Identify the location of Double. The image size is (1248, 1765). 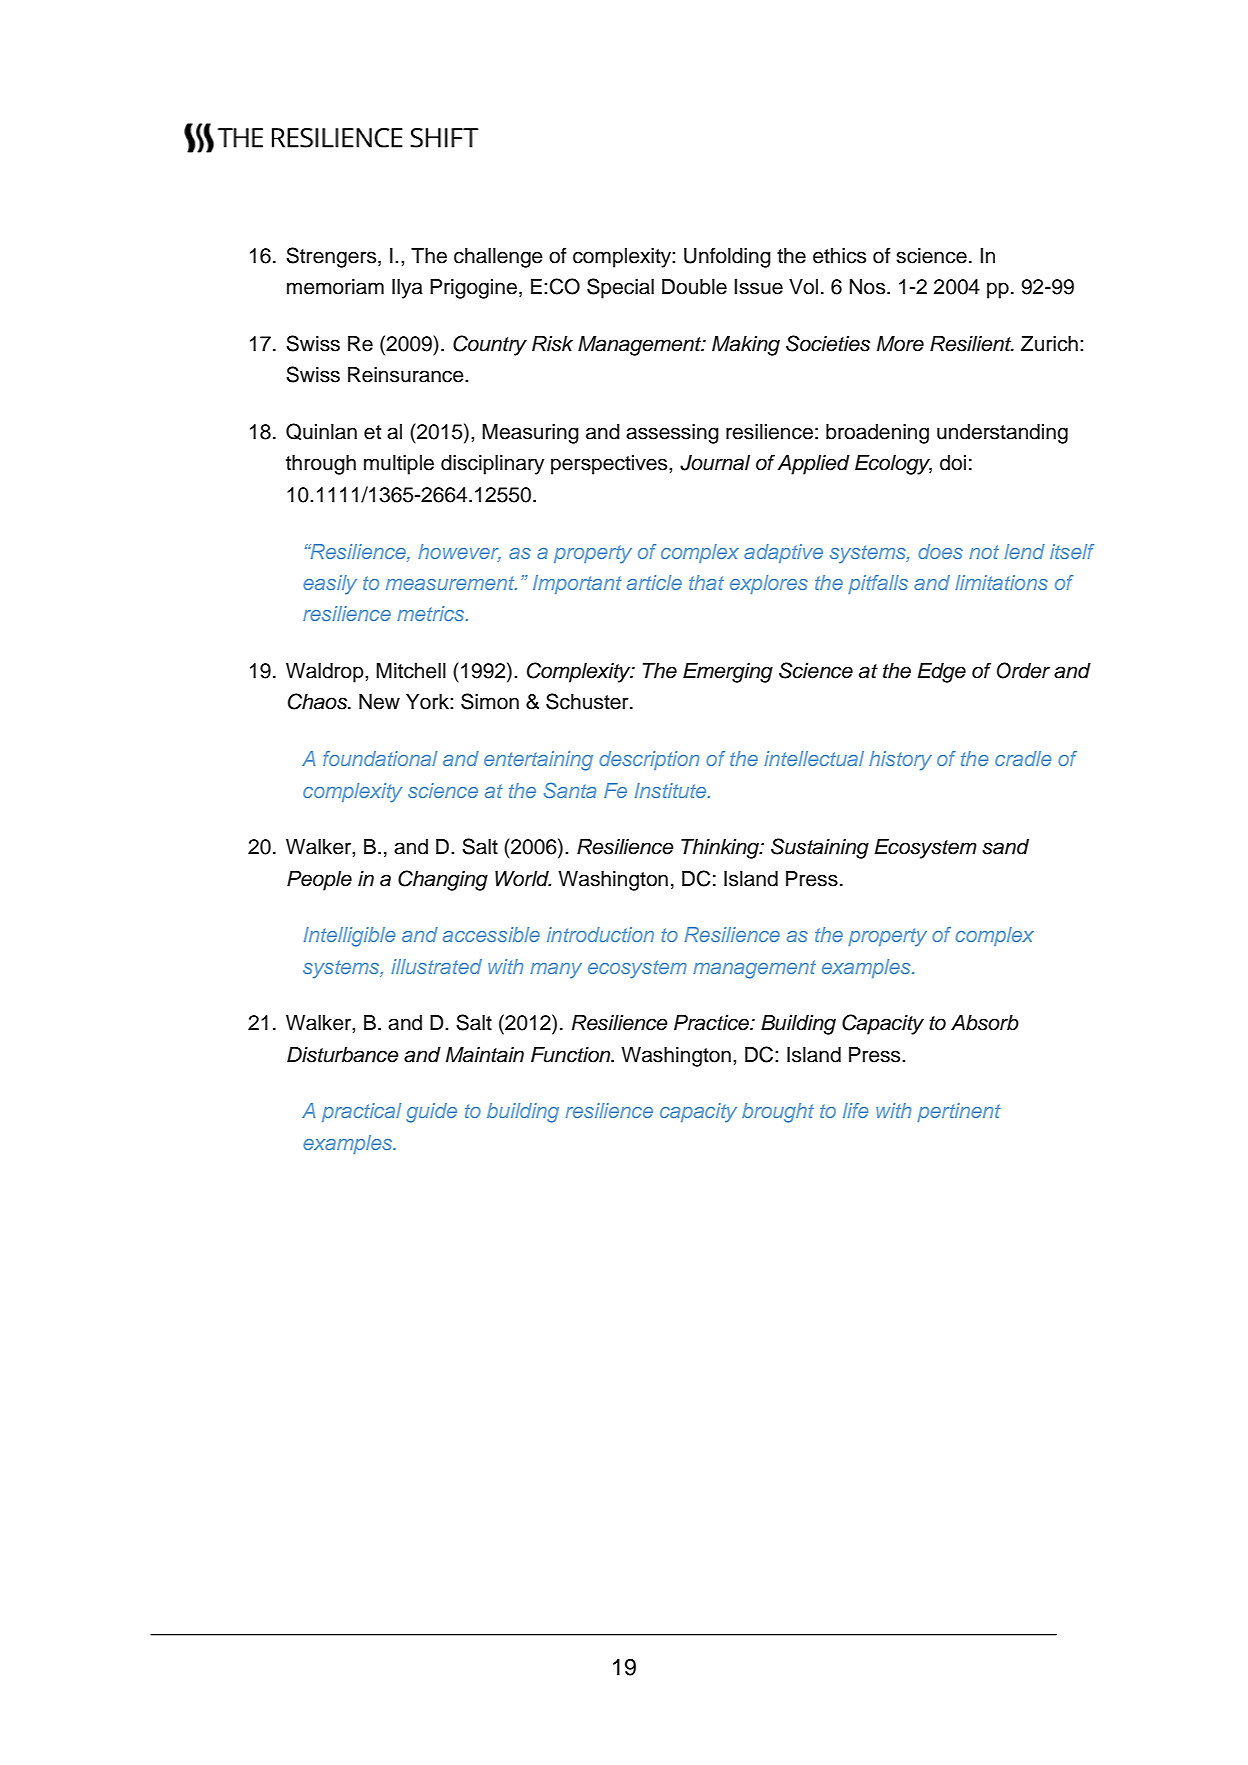
(694, 287).
